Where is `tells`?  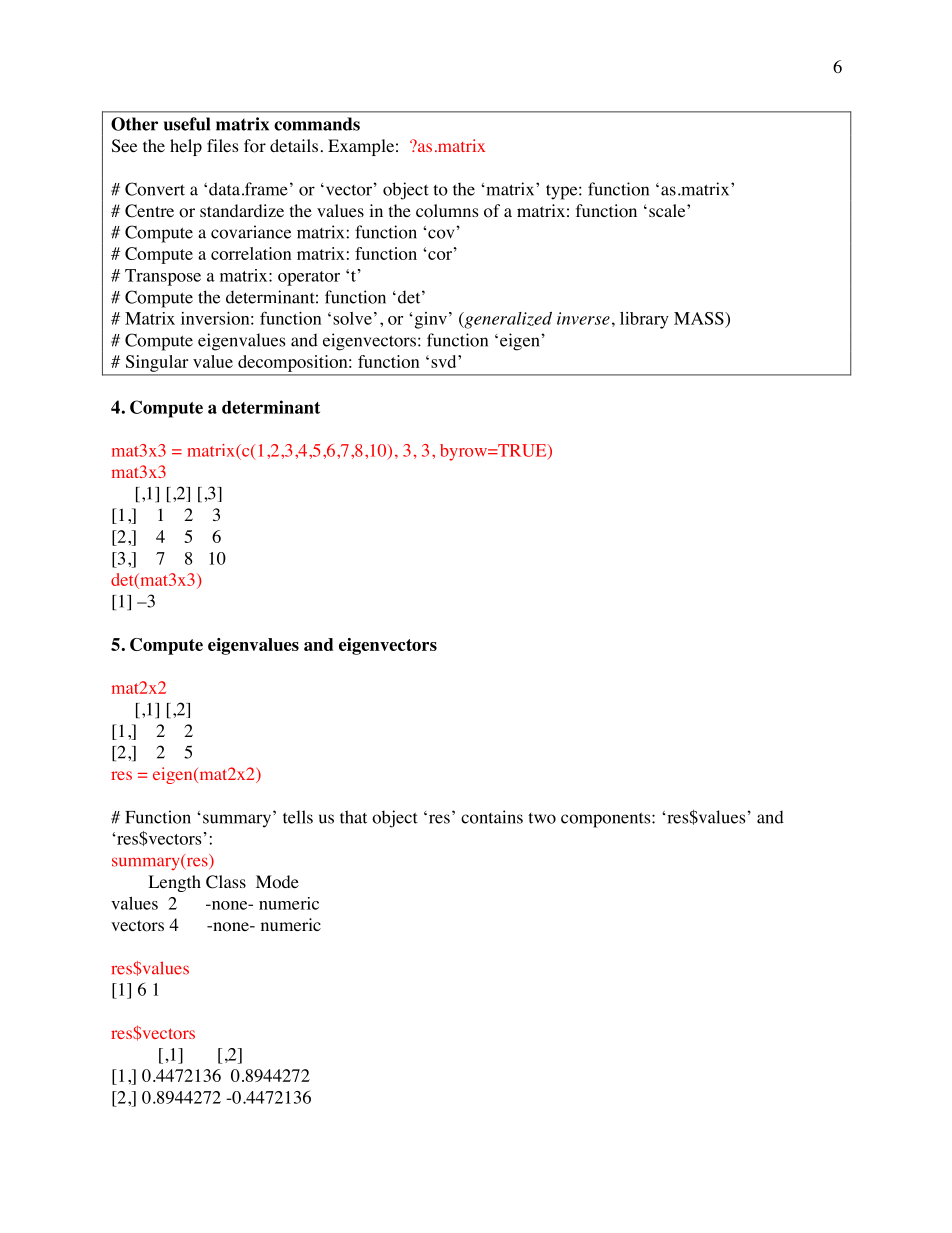 tells is located at coordinates (298, 817).
